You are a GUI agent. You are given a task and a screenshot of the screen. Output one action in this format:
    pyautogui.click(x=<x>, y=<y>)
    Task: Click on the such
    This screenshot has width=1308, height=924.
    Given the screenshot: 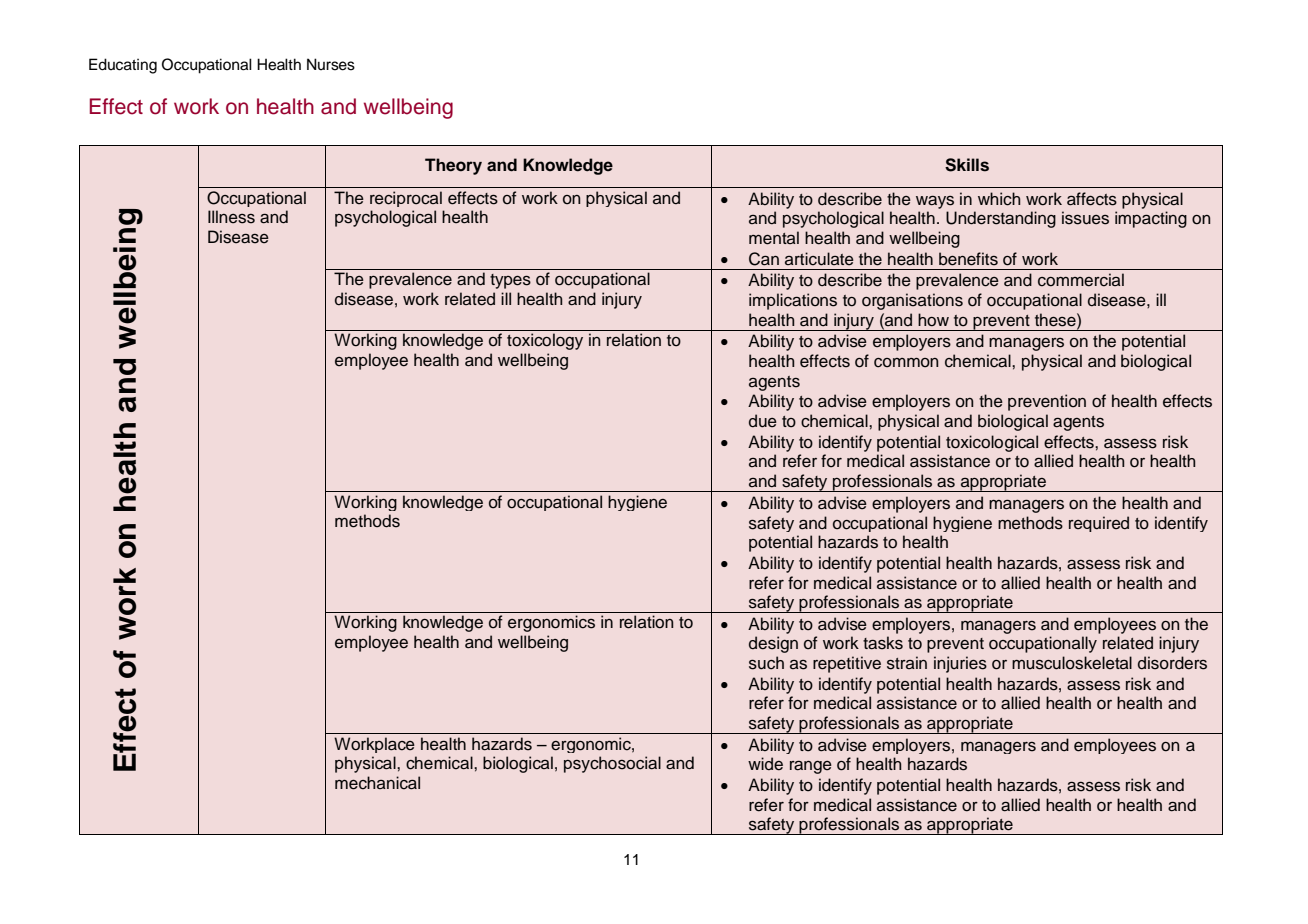 What is the action you would take?
    pyautogui.click(x=766, y=663)
